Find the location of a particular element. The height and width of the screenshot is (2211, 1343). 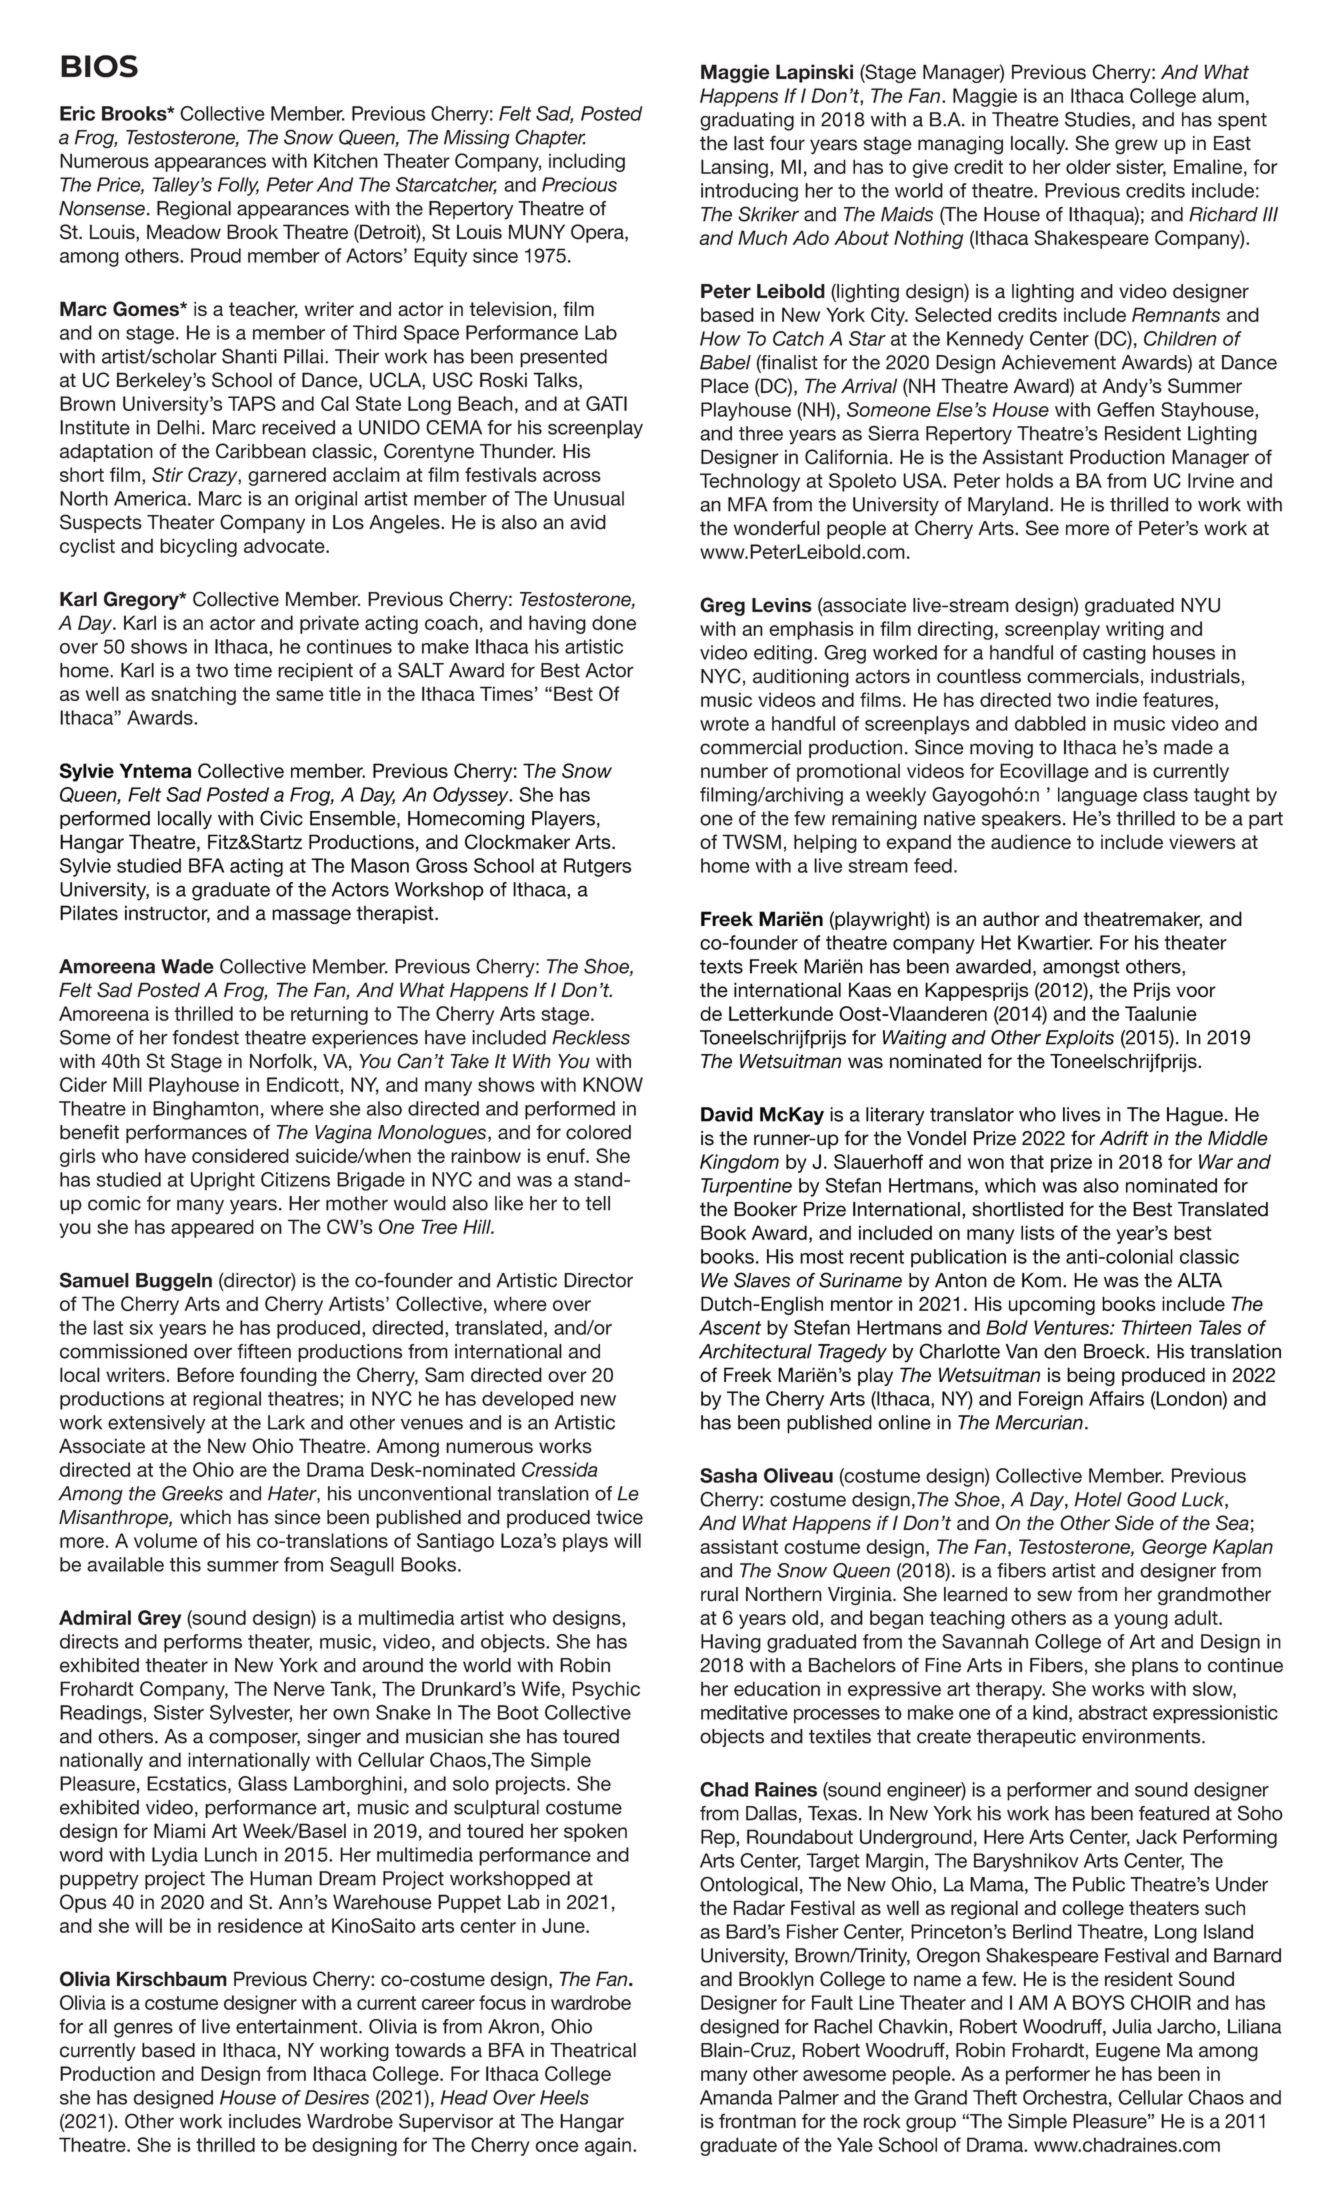

KNOW is located at coordinates (613, 1084).
